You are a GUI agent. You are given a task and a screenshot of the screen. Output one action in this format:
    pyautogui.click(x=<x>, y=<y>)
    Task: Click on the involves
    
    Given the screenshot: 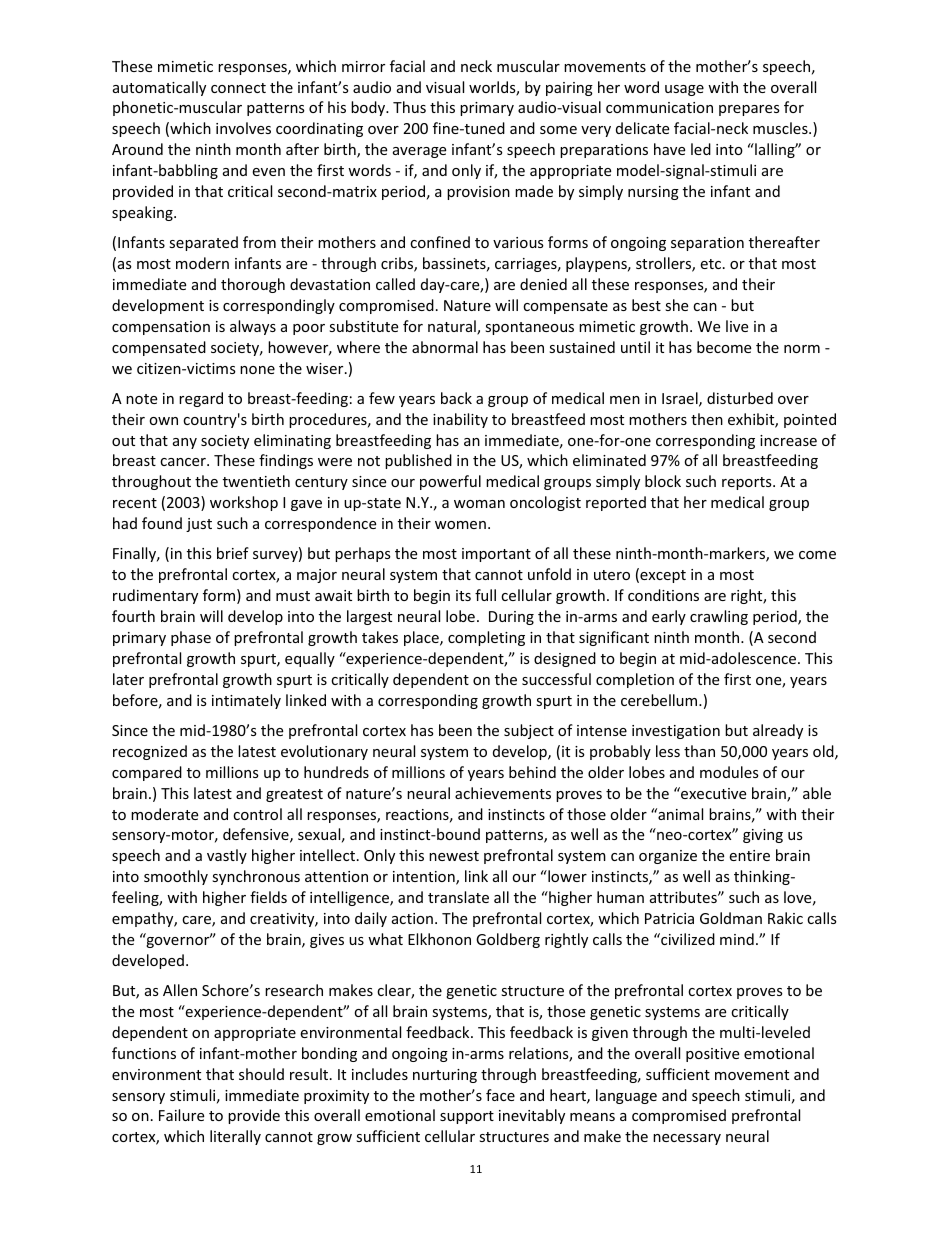 What is the action you would take?
    pyautogui.click(x=243, y=128)
